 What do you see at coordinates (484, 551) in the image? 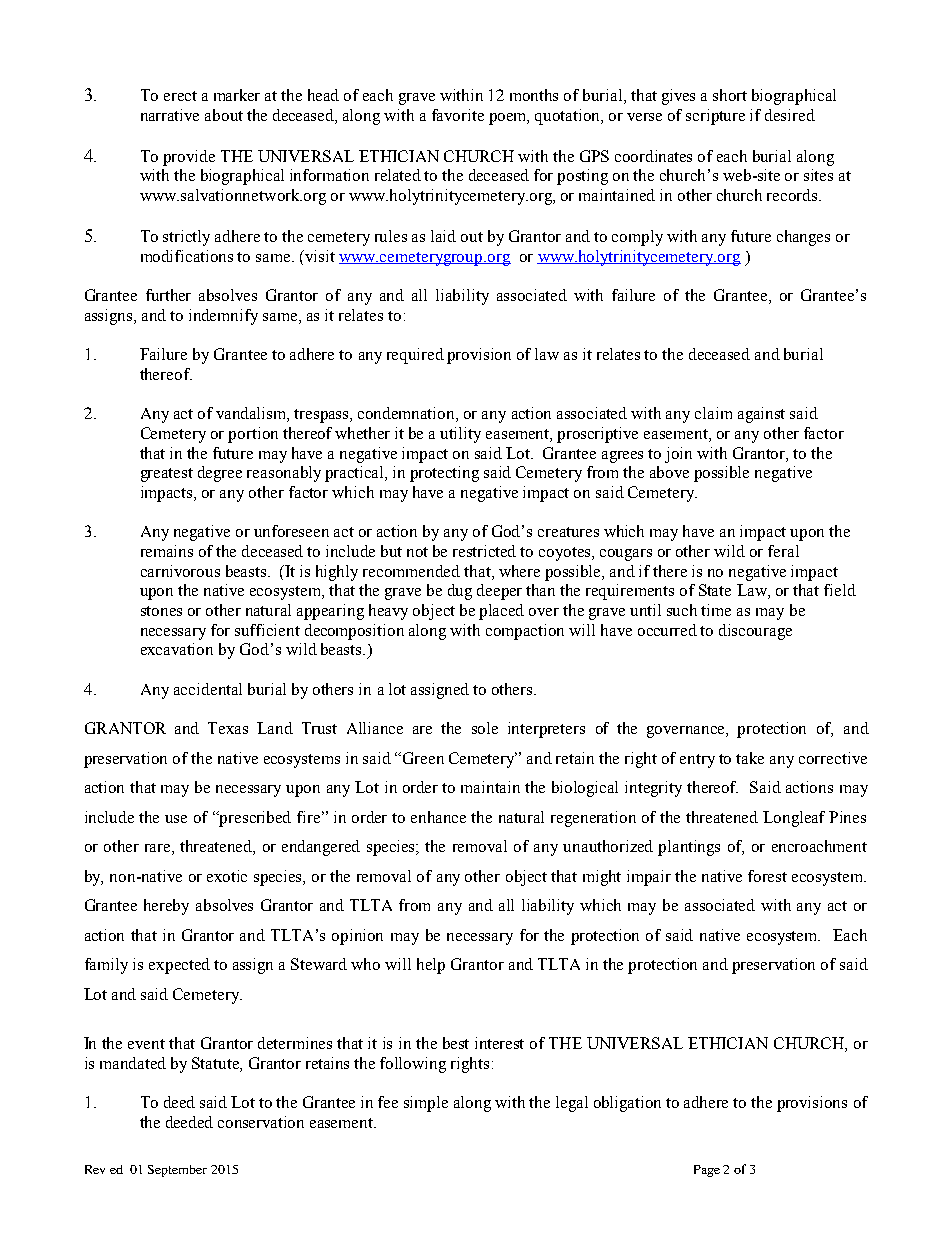
I see `restricted` at bounding box center [484, 551].
